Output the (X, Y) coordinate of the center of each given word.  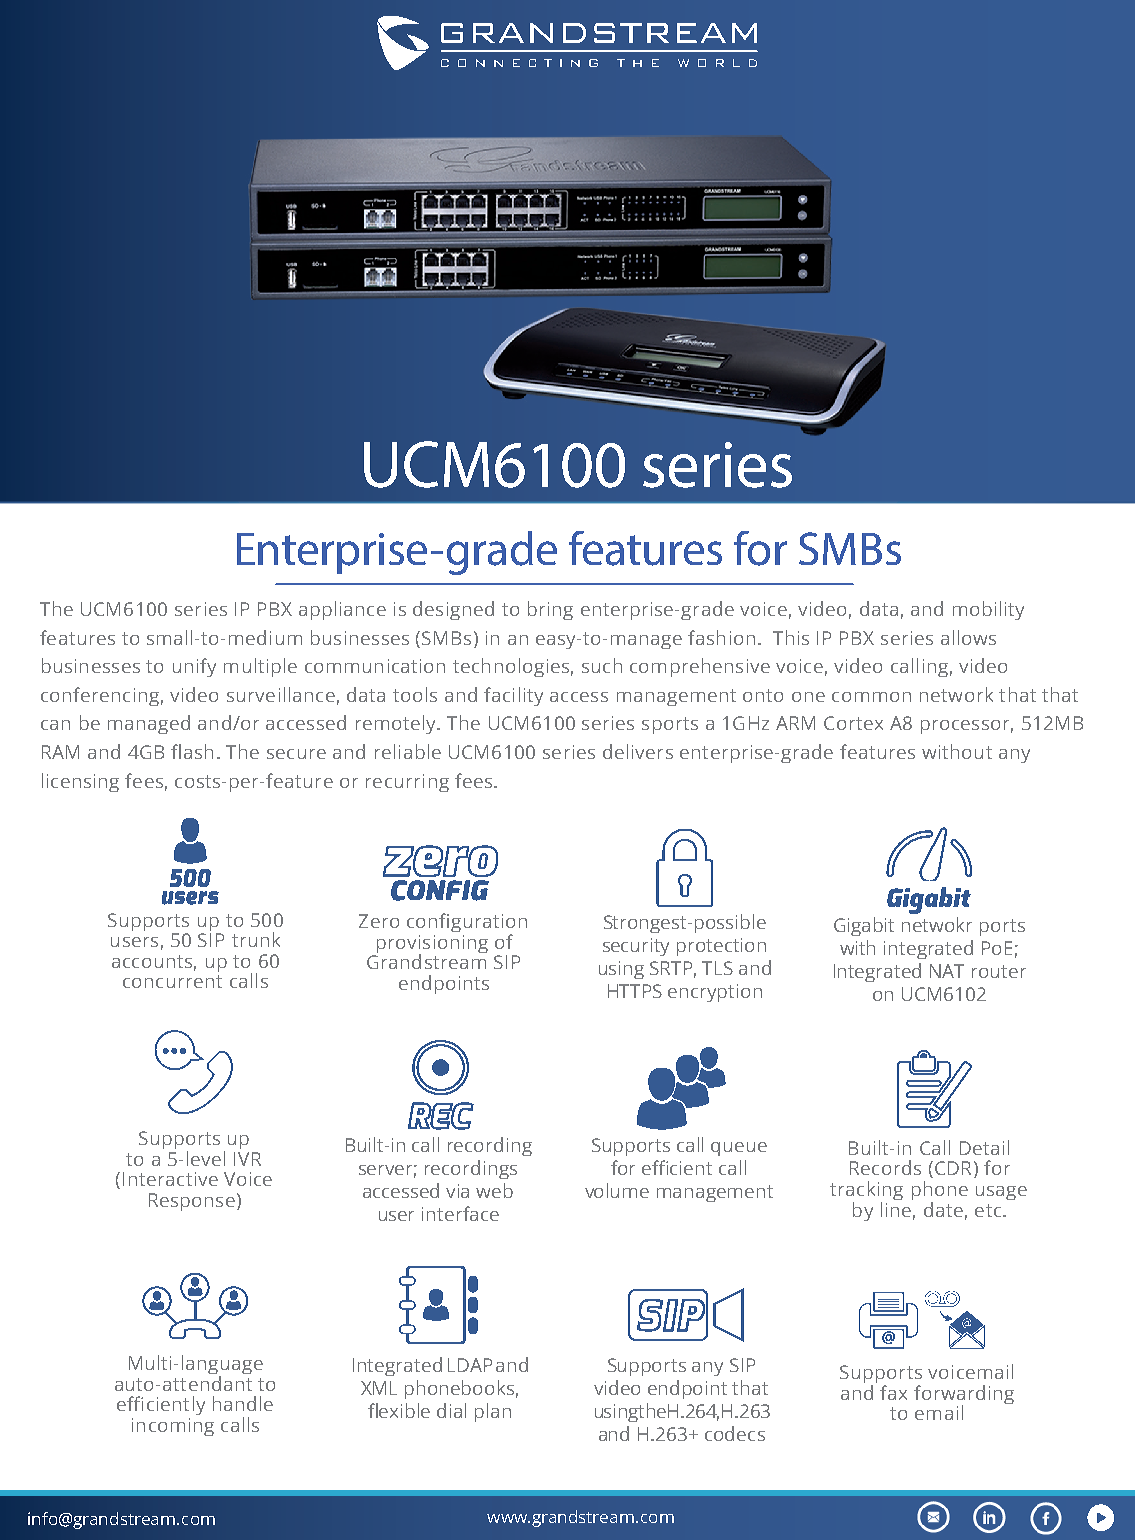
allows (968, 637)
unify (194, 667)
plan (493, 1412)
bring (550, 610)
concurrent (172, 981)
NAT (947, 971)
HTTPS (635, 991)
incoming (173, 1427)
